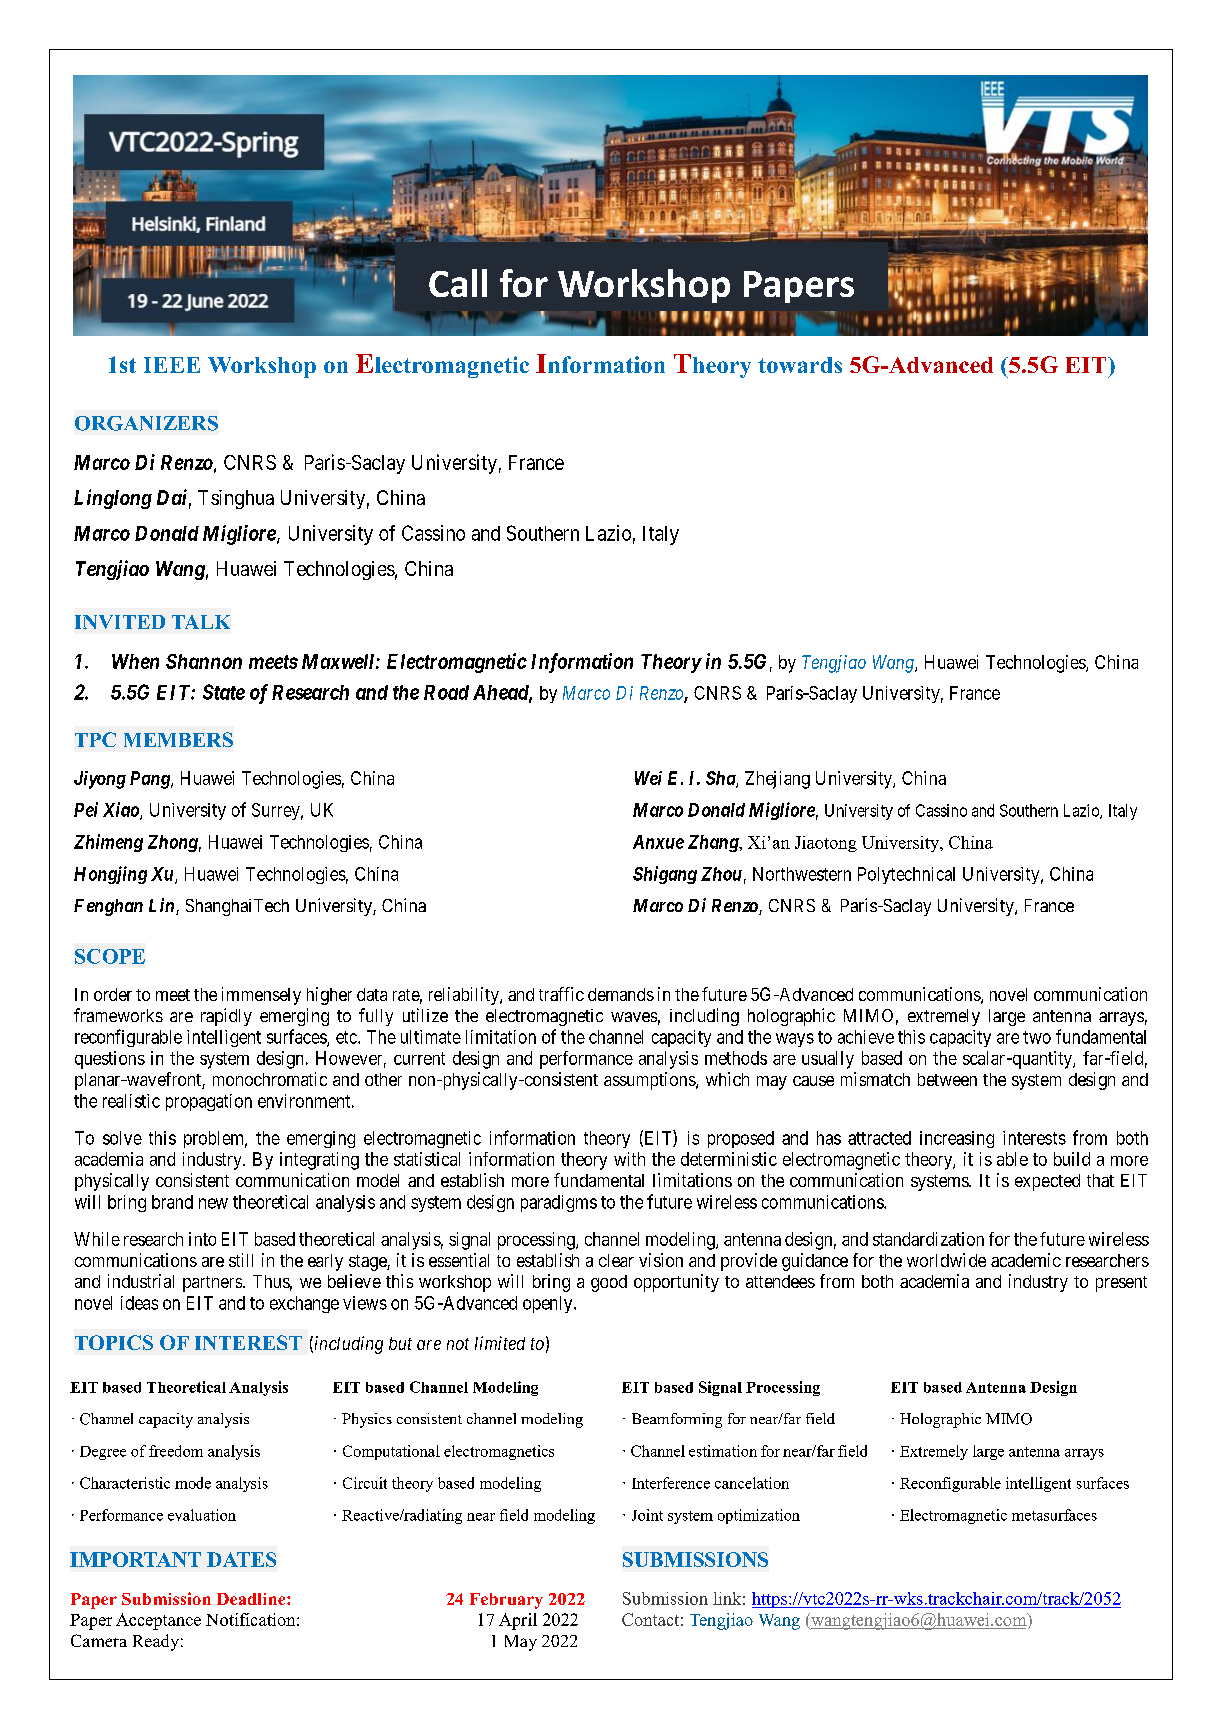 This screenshot has height=1729, width=1222. I want to click on Deadline, so click(252, 1599).
